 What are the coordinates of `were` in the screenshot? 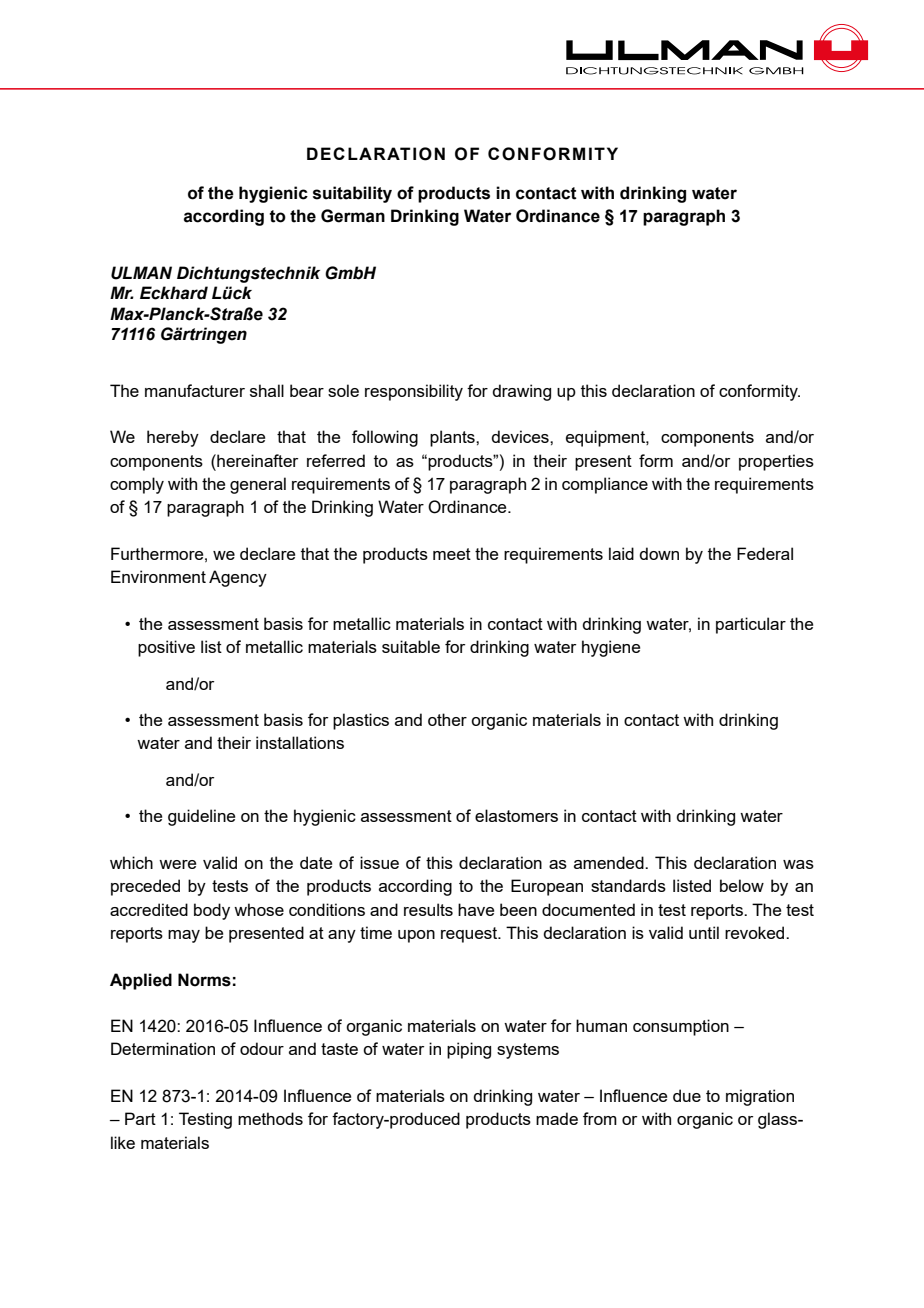 It's located at (177, 864).
